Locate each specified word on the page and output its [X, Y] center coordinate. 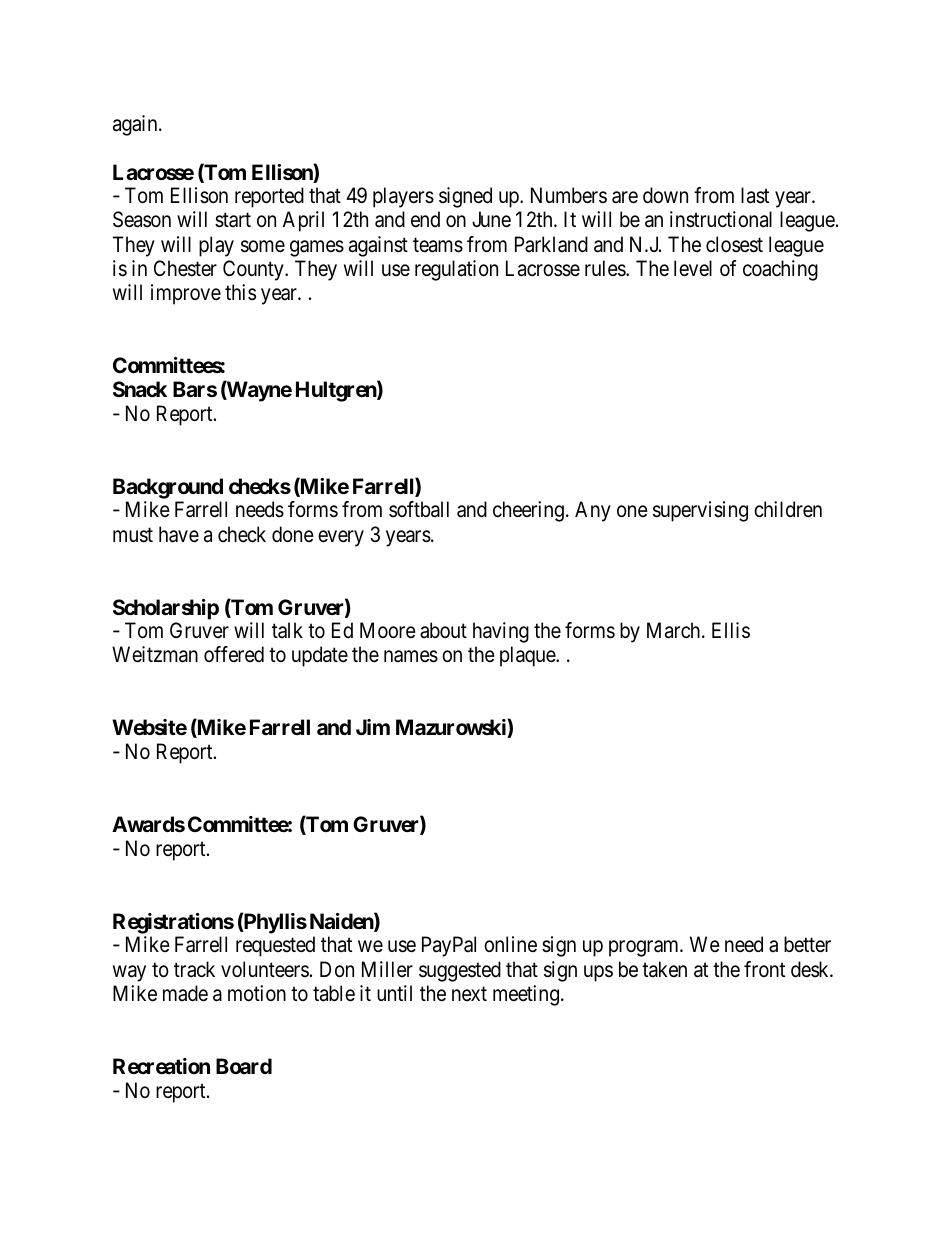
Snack [140, 389]
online [510, 944]
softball [419, 509]
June [491, 219]
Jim [373, 727]
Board [244, 1066]
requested [275, 946]
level [693, 268]
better [807, 944]
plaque [528, 656]
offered [234, 654]
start [233, 220]
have [179, 534]
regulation [456, 270]
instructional [721, 219]
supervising [700, 511]
